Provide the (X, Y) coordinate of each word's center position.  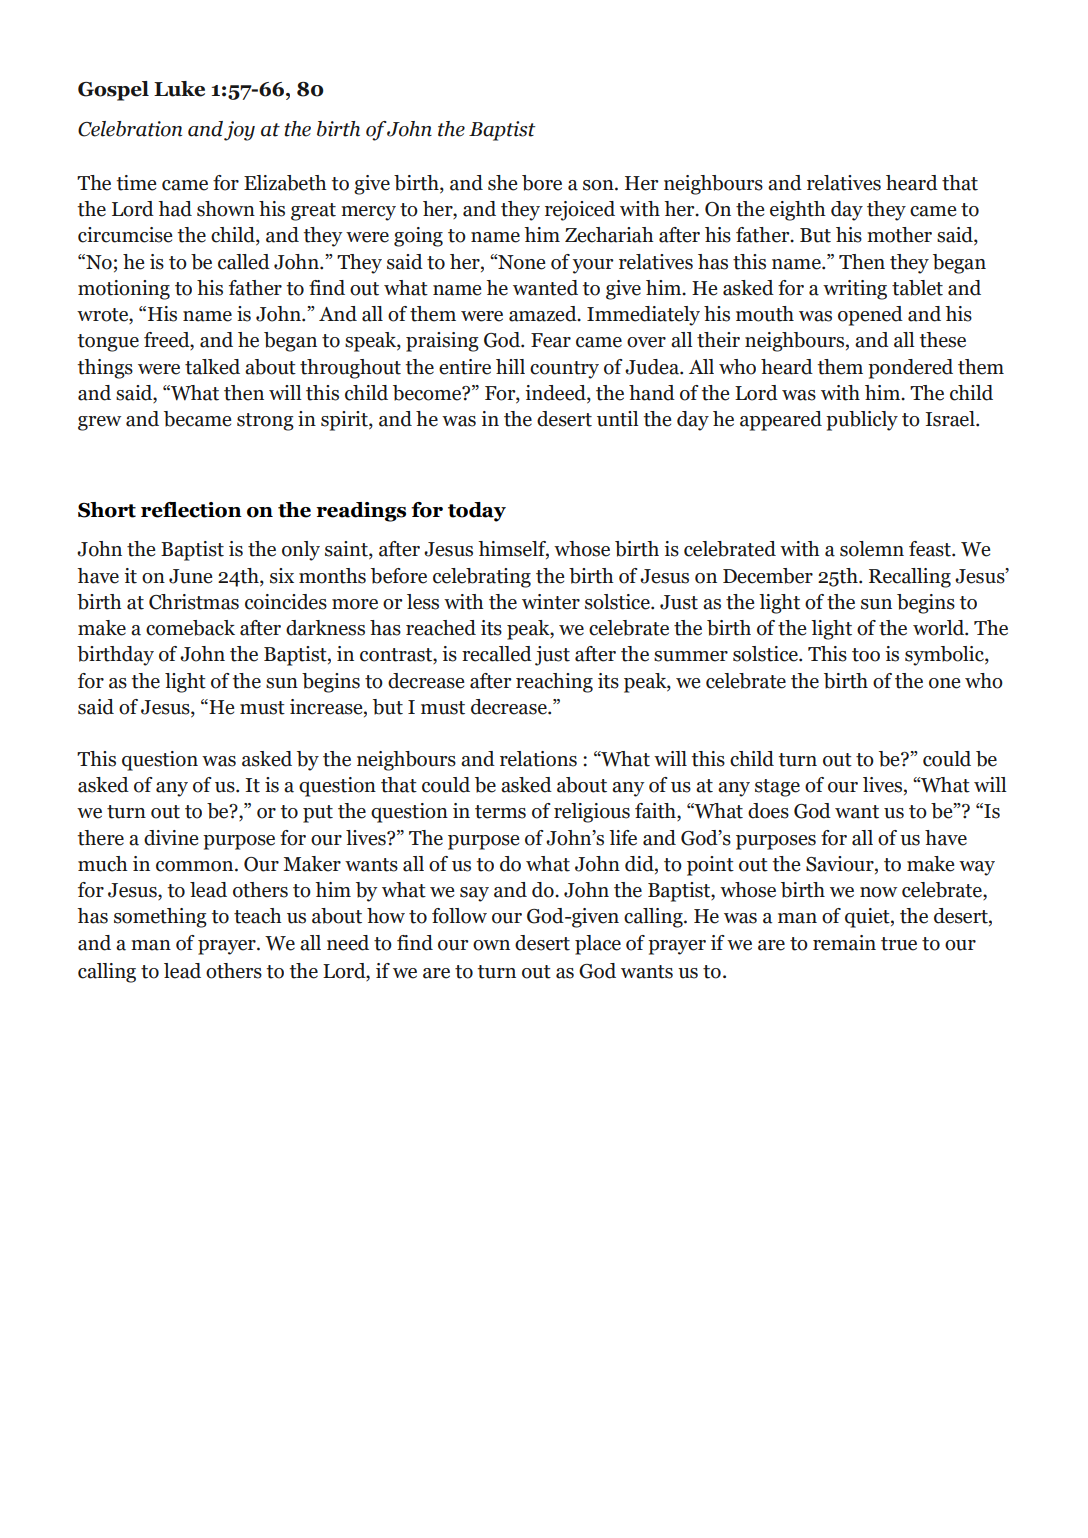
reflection (191, 510)
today (477, 512)
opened (870, 316)
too (866, 655)
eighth (798, 211)
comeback (190, 628)
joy (239, 131)
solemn (872, 549)
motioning (124, 290)
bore (542, 183)
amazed (544, 314)
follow (459, 916)
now (878, 892)
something (160, 918)
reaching (554, 683)
